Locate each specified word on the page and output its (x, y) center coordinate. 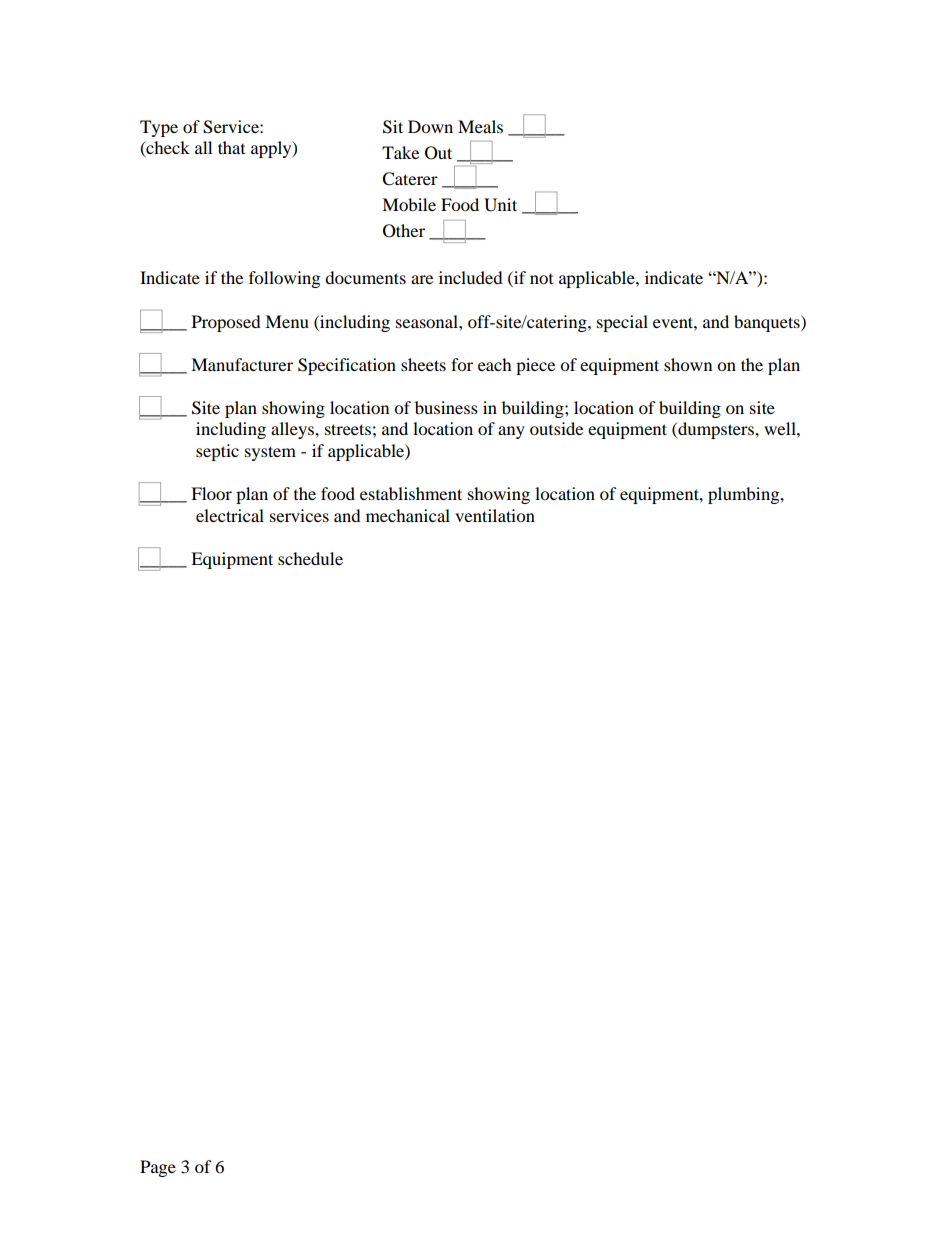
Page (158, 1168)
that (231, 147)
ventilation (495, 515)
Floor (211, 493)
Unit (500, 205)
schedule (310, 558)
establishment (411, 493)
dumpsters (716, 430)
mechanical (408, 515)
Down (430, 126)
